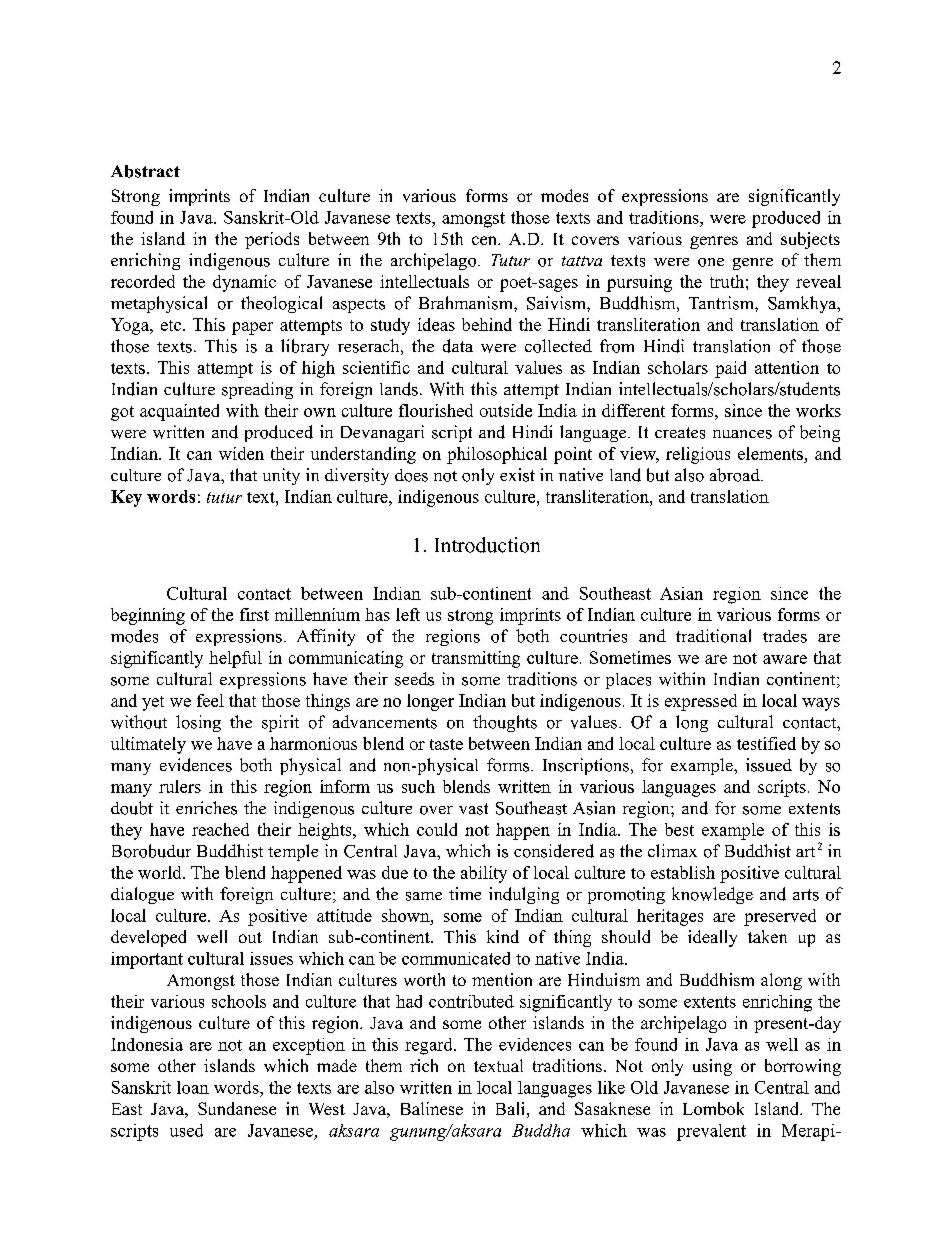  Describe the element at coordinates (712, 938) in the document. I see `ideally` at that location.
